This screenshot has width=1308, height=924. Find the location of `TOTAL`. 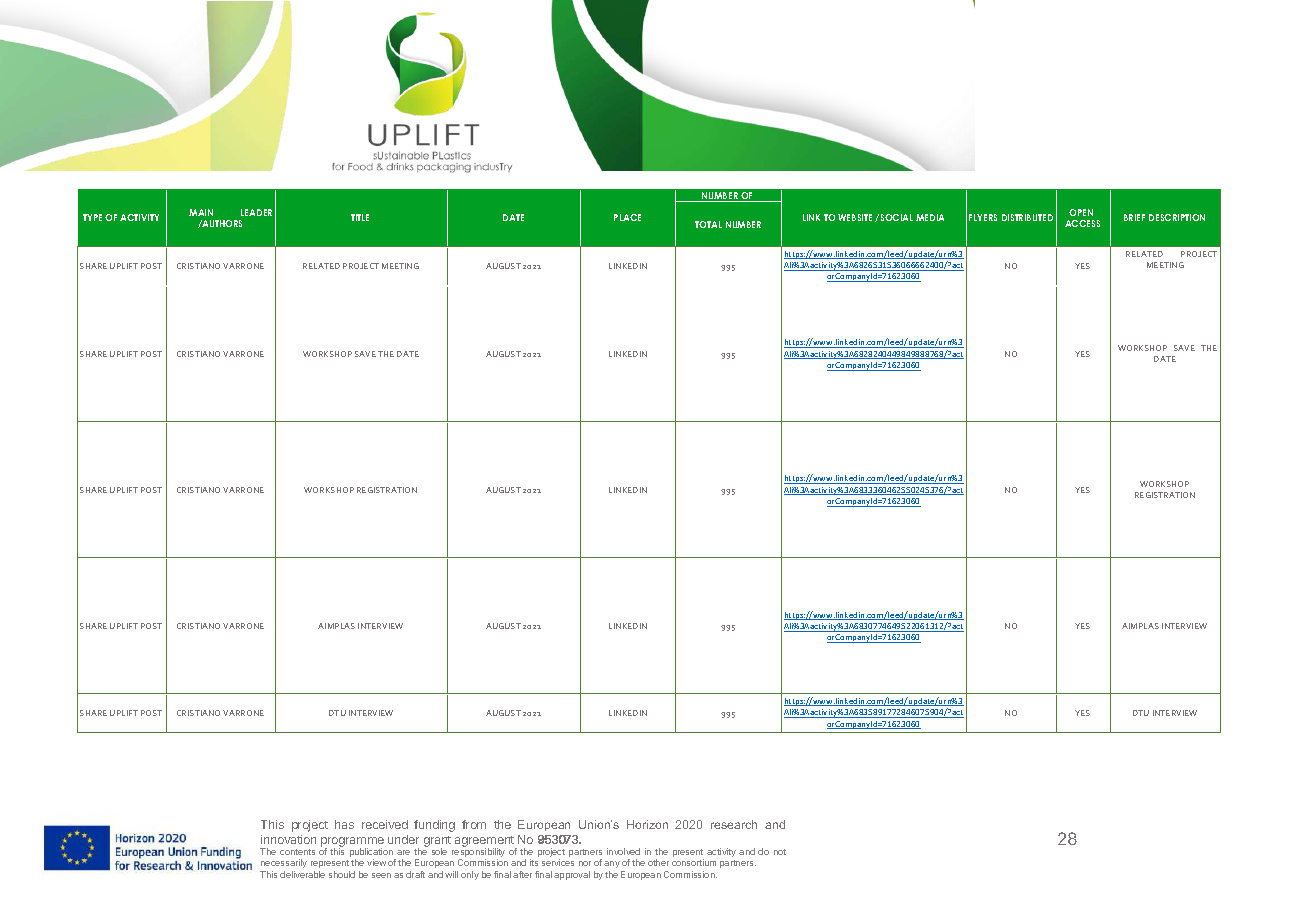

TOTAL is located at coordinates (708, 224).
